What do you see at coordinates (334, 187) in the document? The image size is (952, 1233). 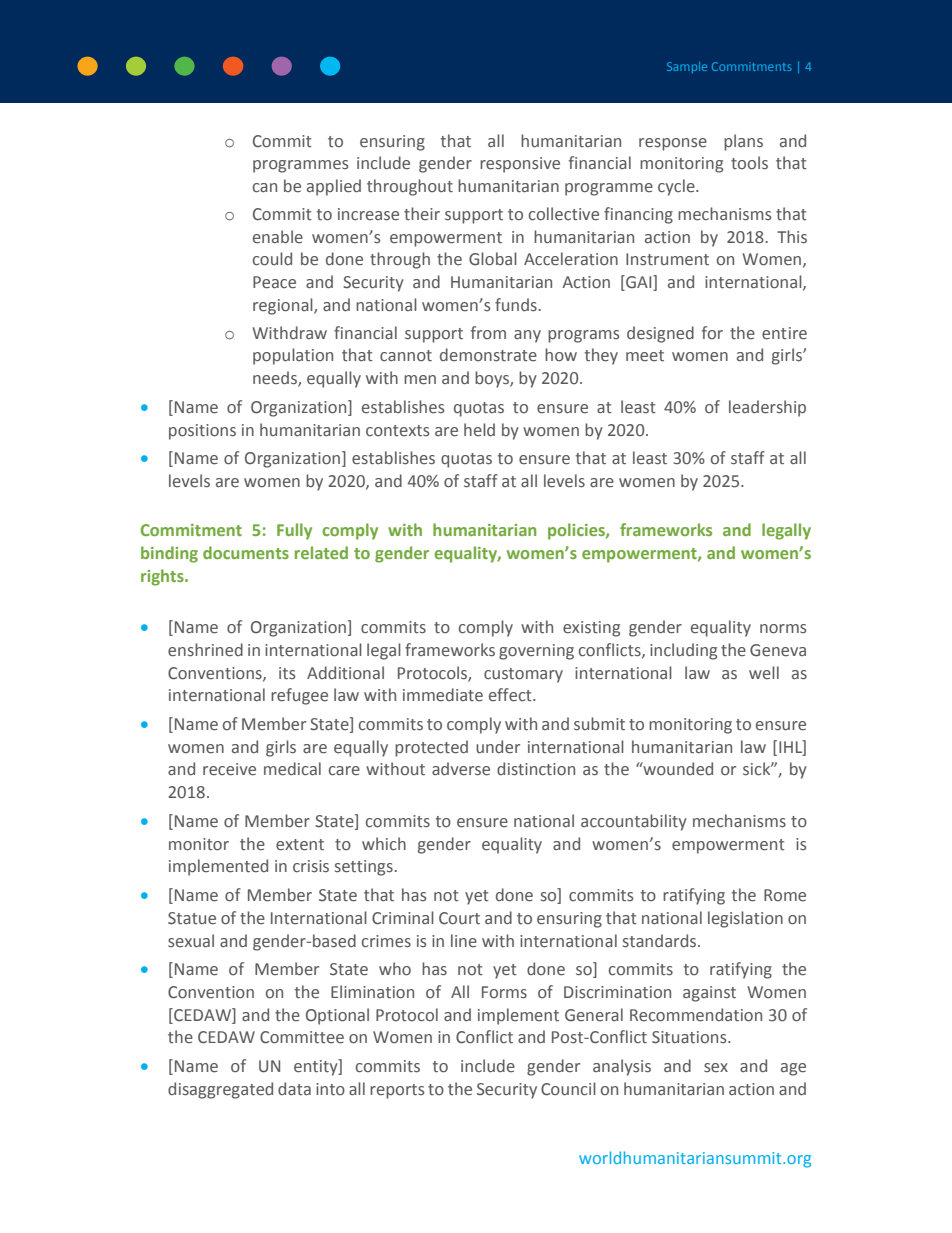 I see `applied` at bounding box center [334, 187].
